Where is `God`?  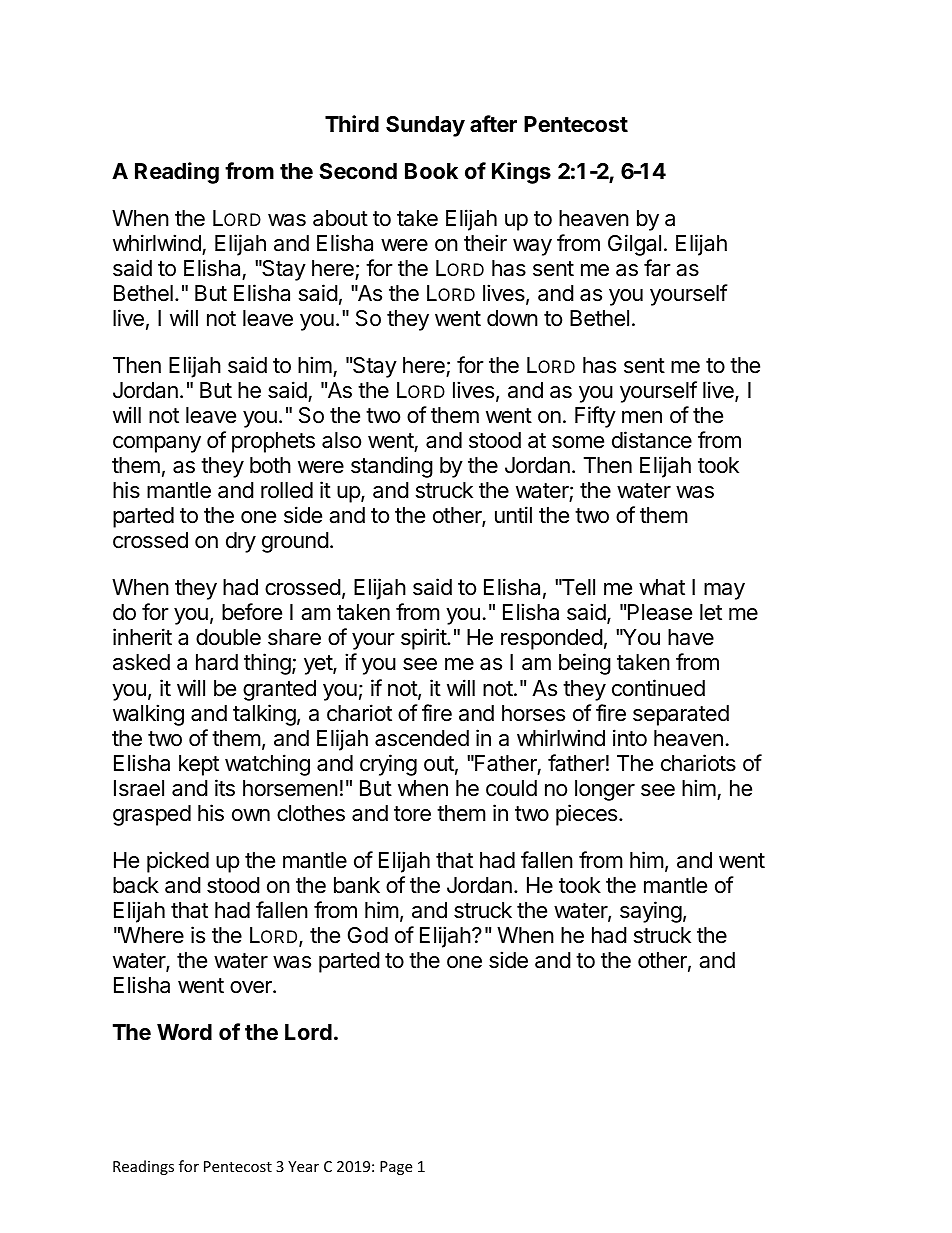 God is located at coordinates (368, 935).
